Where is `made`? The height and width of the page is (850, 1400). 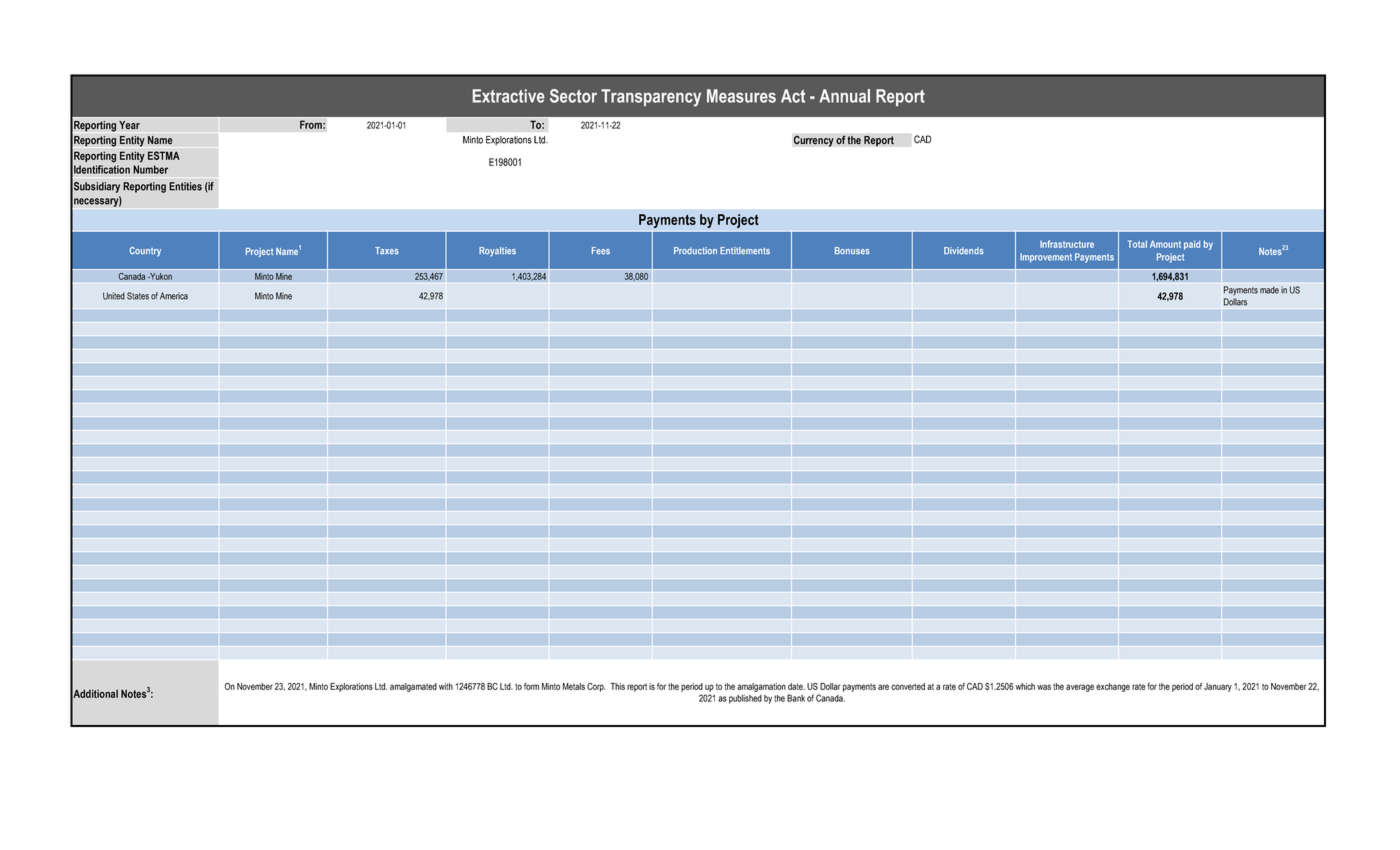 made is located at coordinates (1269, 290).
